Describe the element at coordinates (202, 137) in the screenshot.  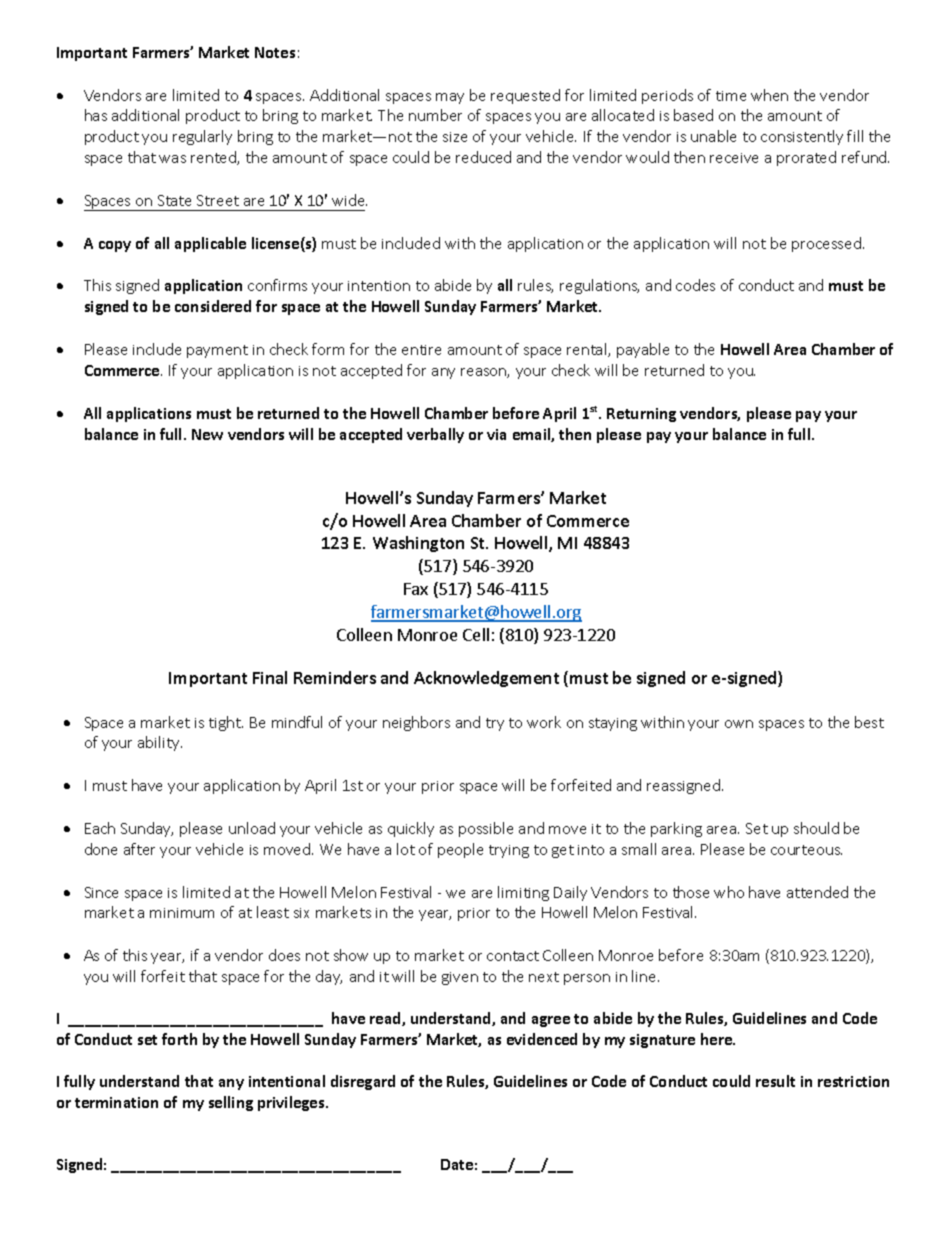
I see `regularly` at that location.
